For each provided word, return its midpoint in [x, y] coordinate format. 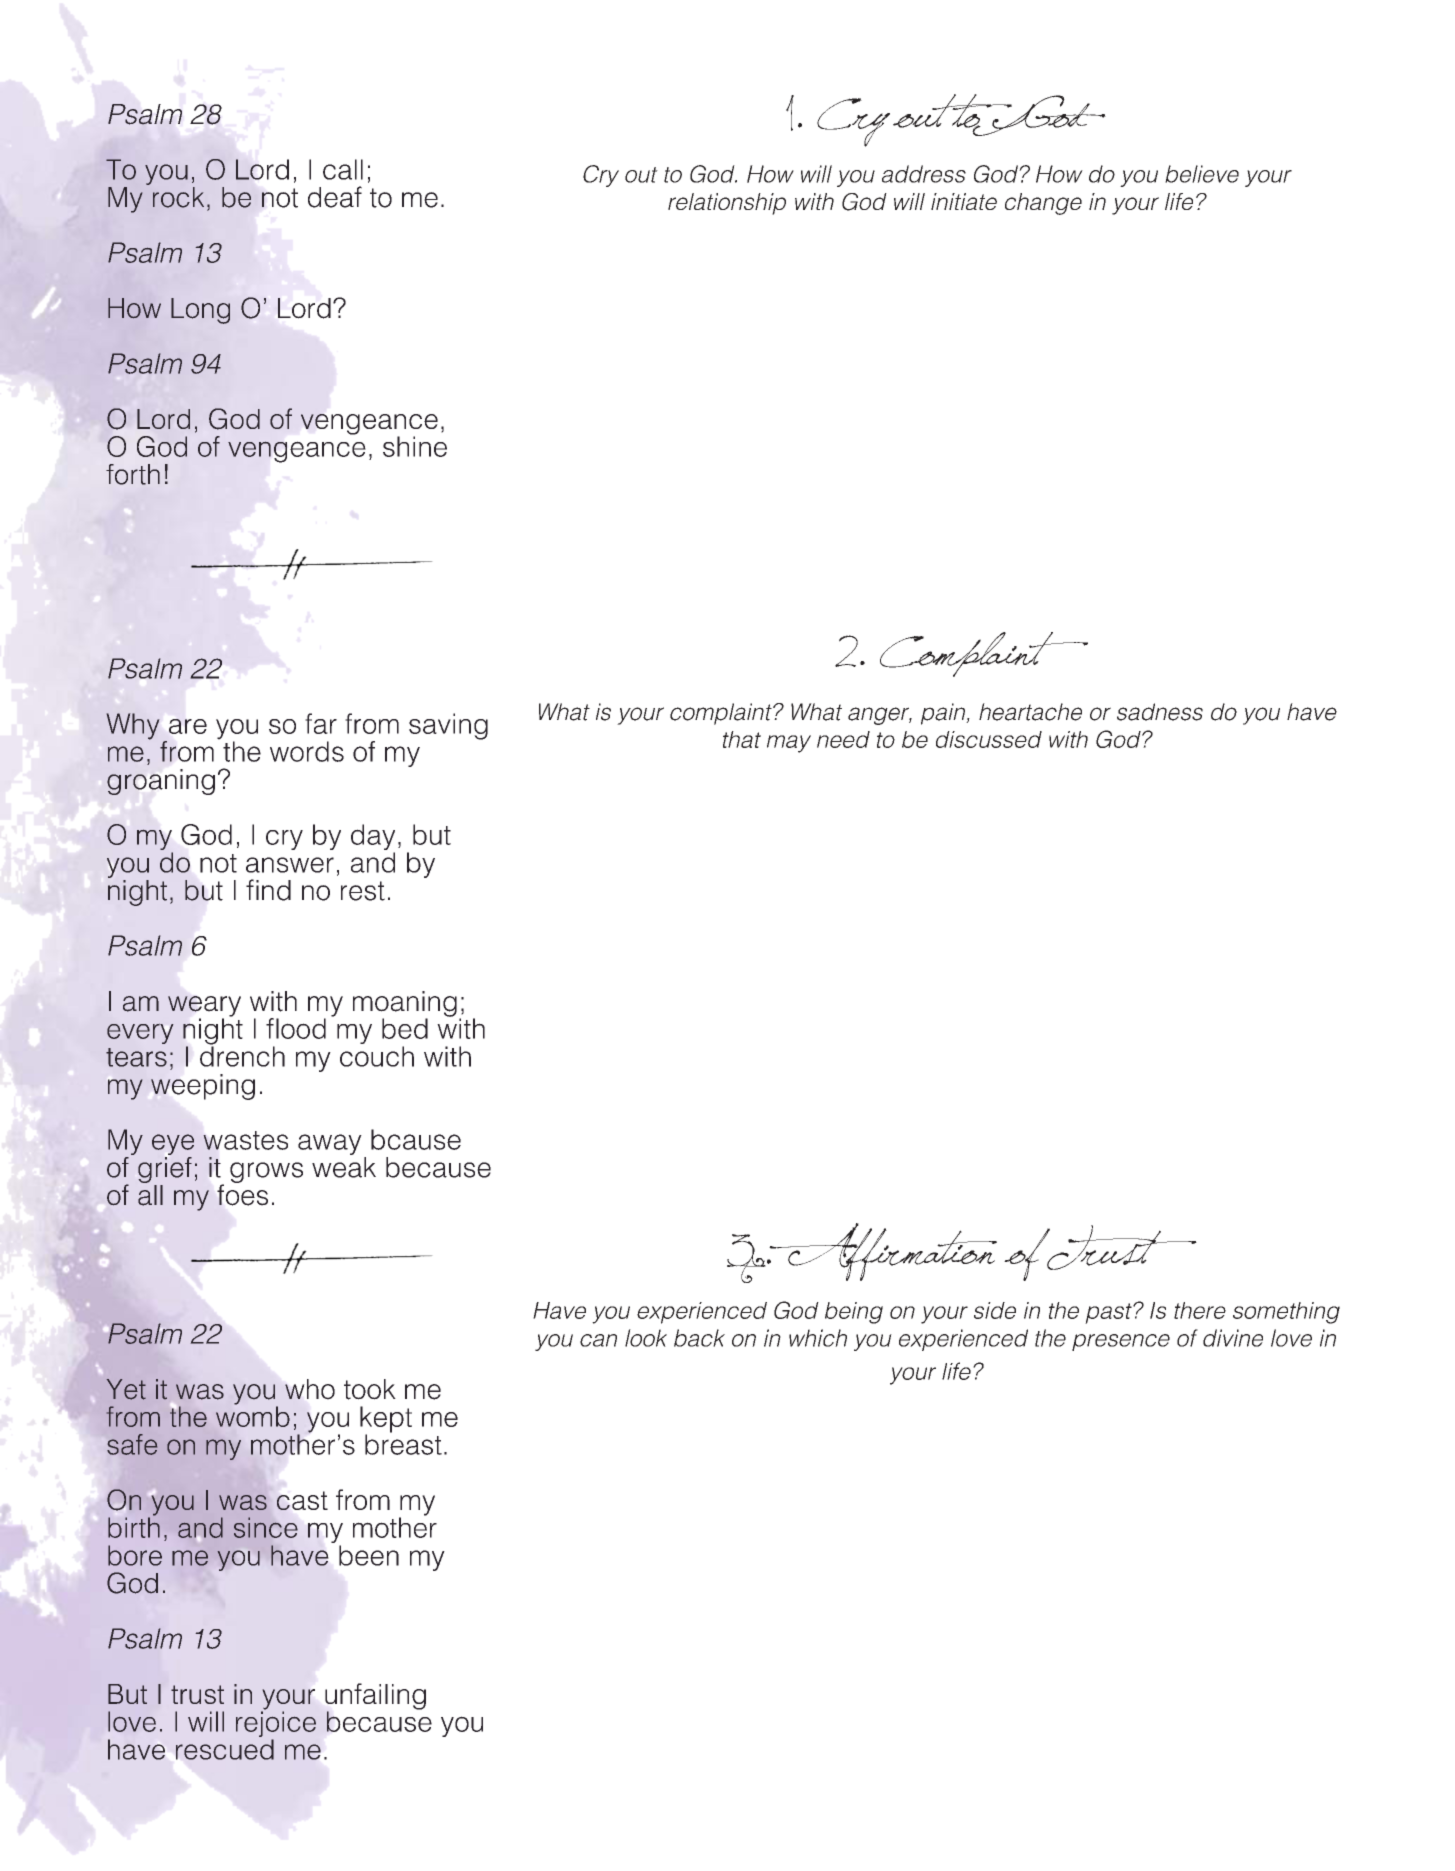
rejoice [276, 1724]
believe [1202, 174]
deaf [335, 197]
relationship [727, 204]
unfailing [375, 1697]
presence [1121, 1342]
